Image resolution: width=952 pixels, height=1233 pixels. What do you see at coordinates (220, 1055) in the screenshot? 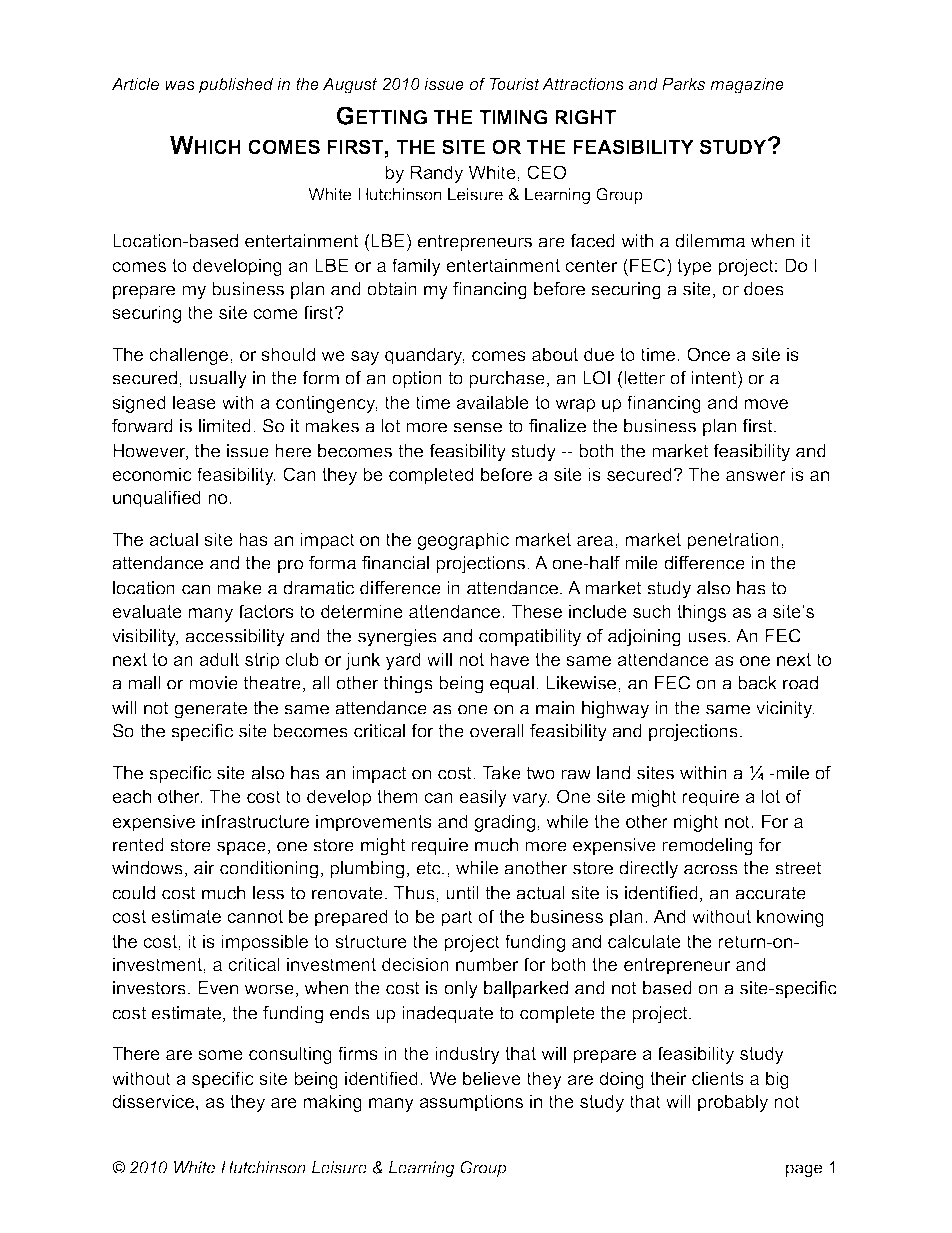
I see `some` at bounding box center [220, 1055].
